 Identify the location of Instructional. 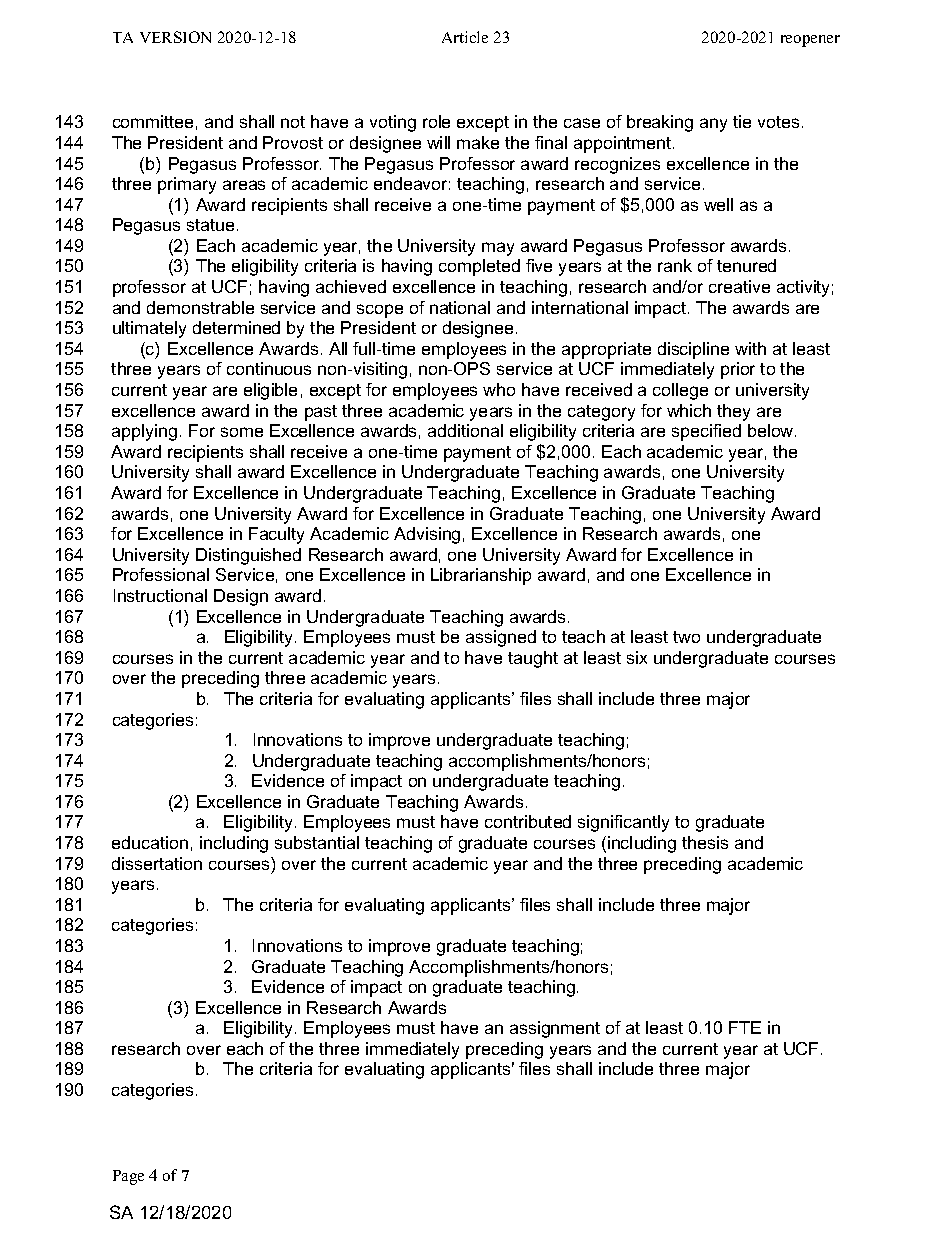
(160, 595).
